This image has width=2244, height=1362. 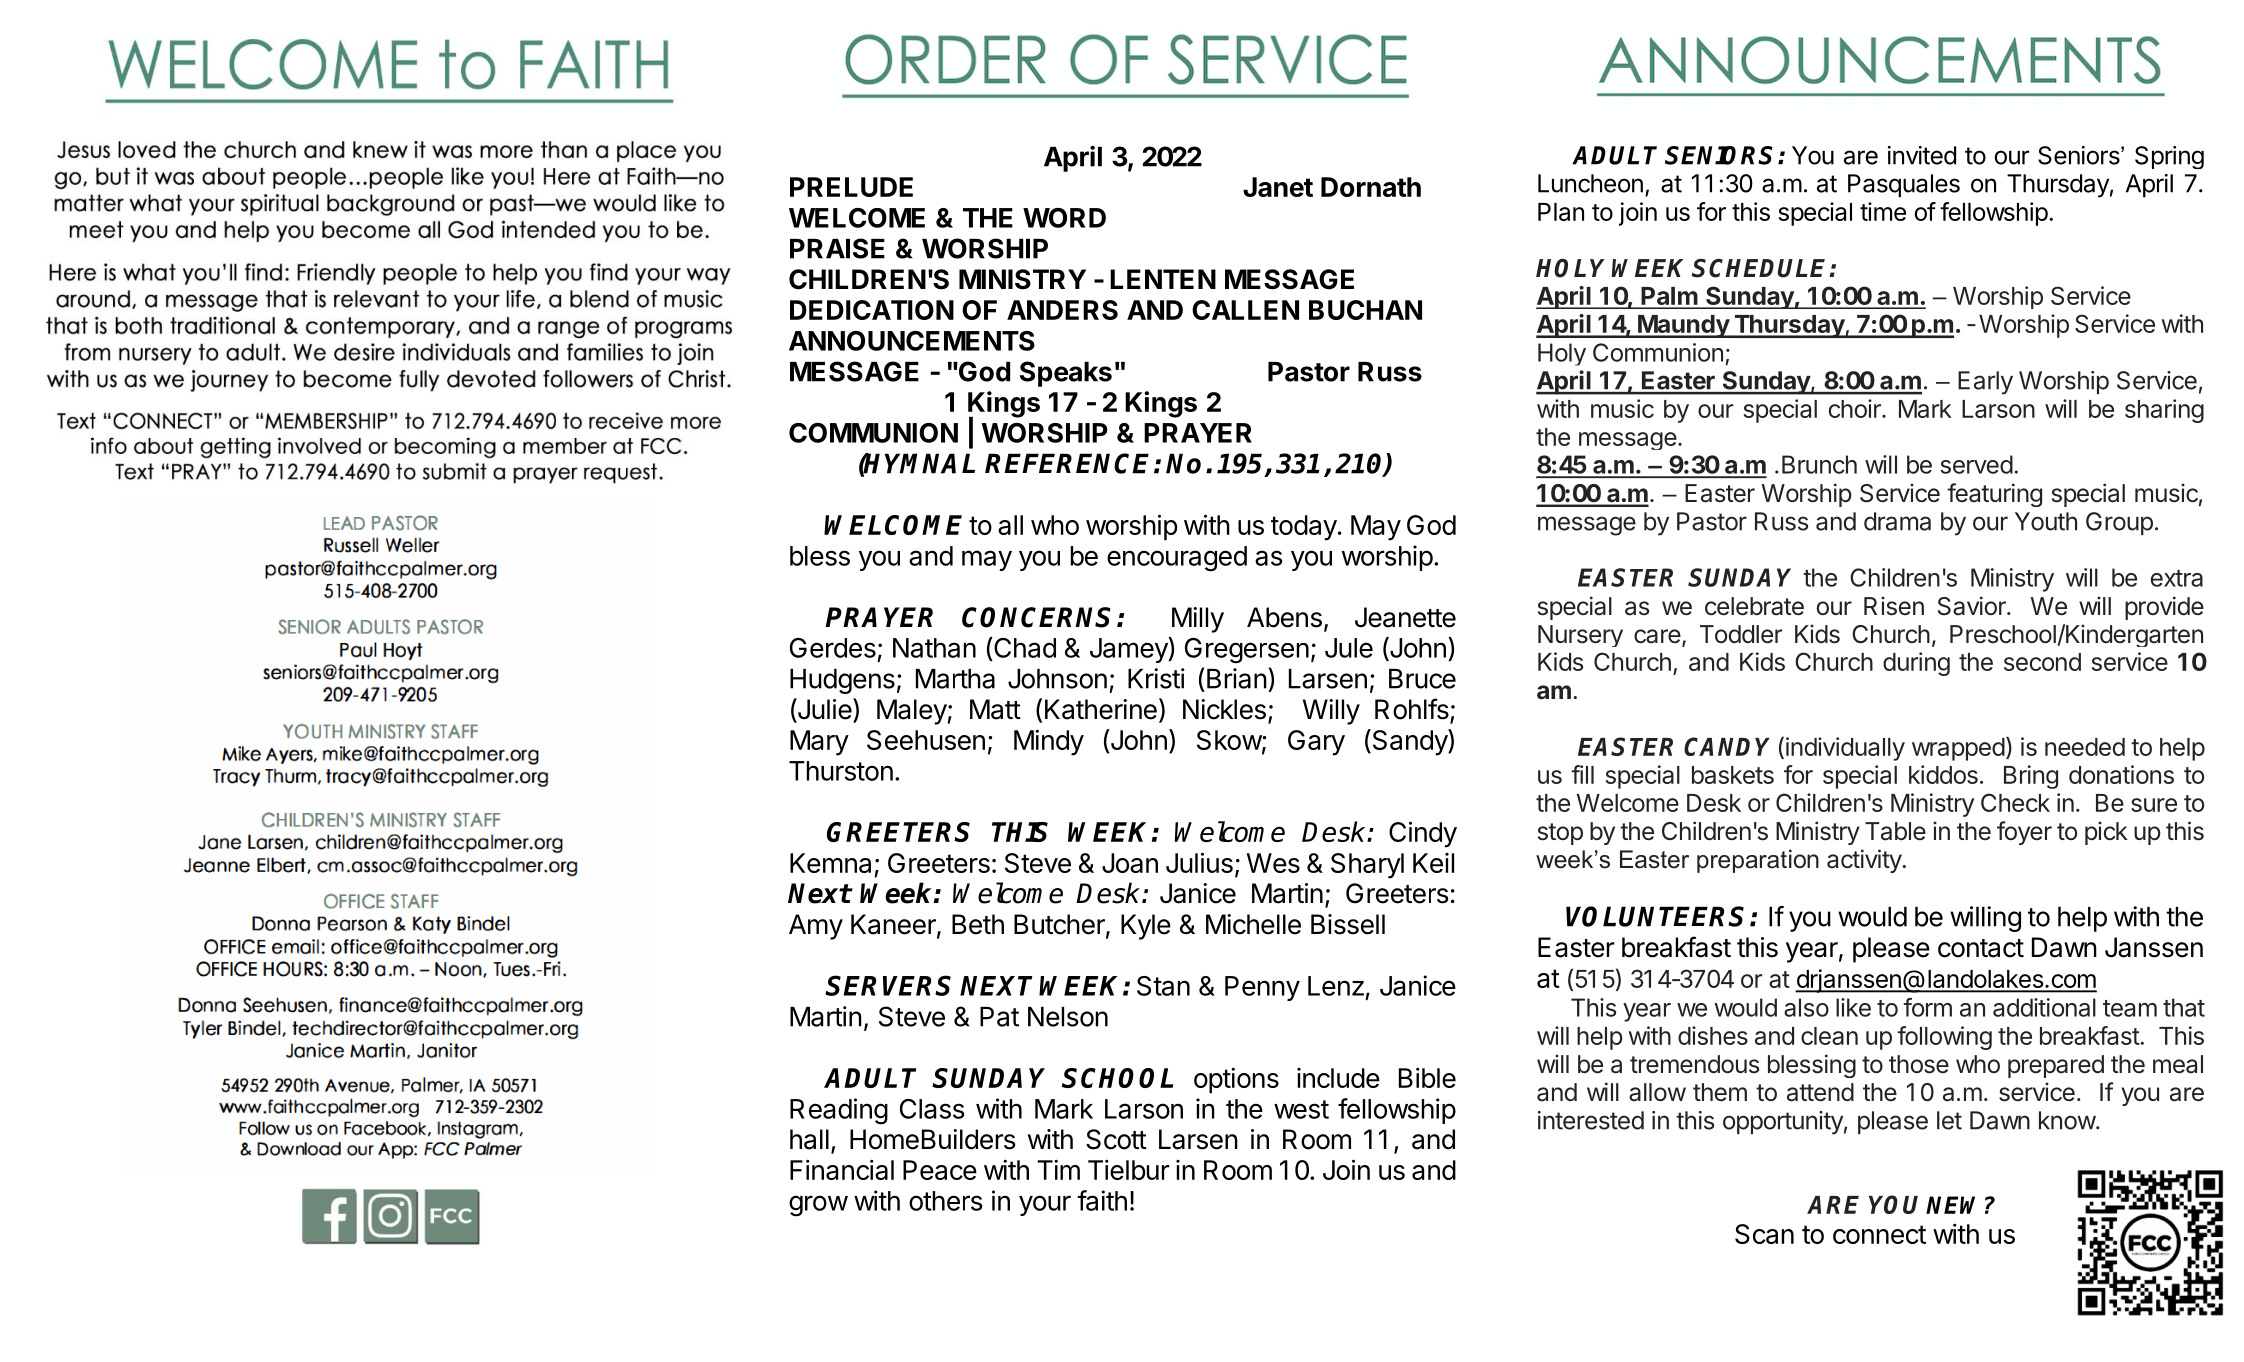 I want to click on others, so click(x=946, y=1201).
